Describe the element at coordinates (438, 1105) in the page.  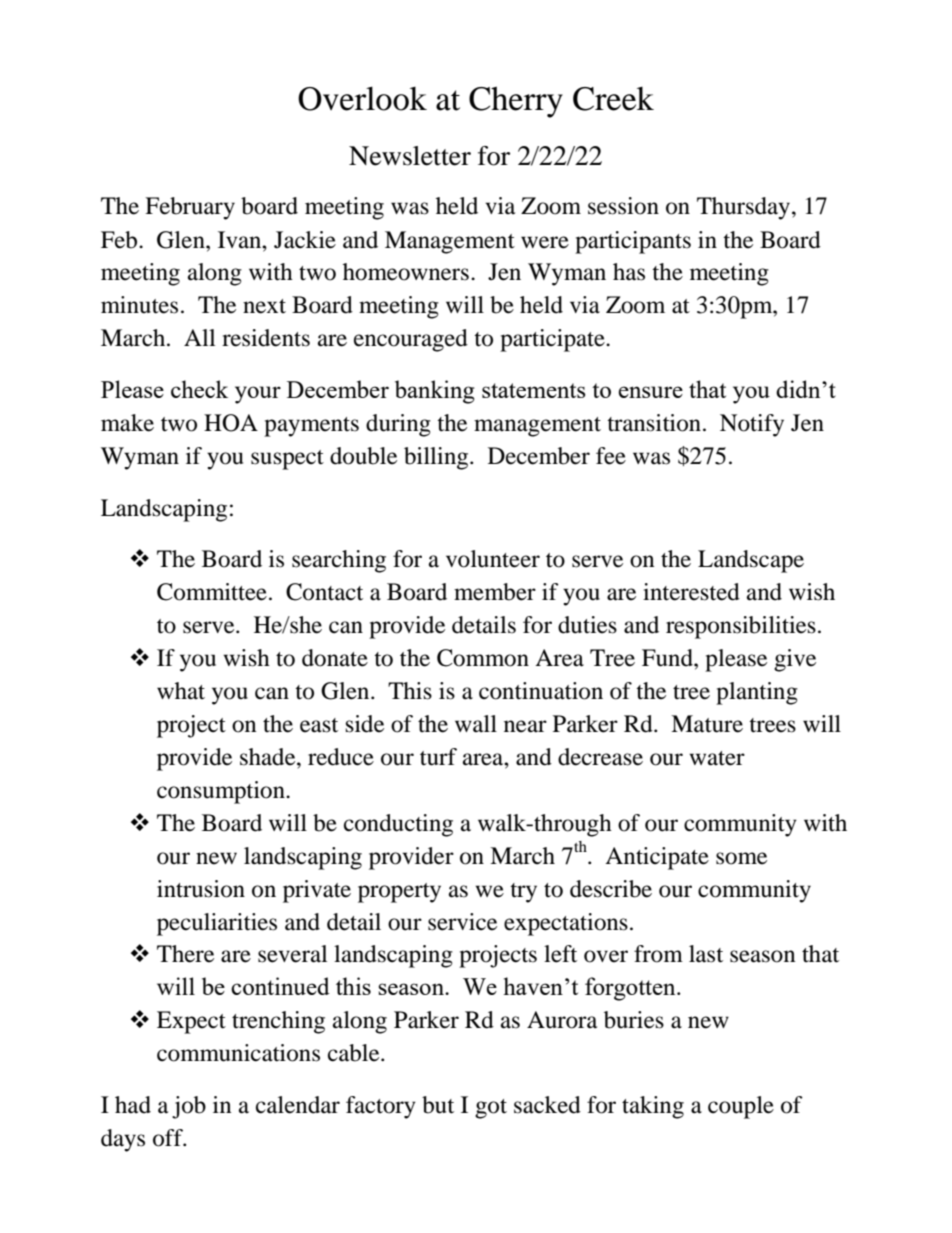
I see `but` at that location.
